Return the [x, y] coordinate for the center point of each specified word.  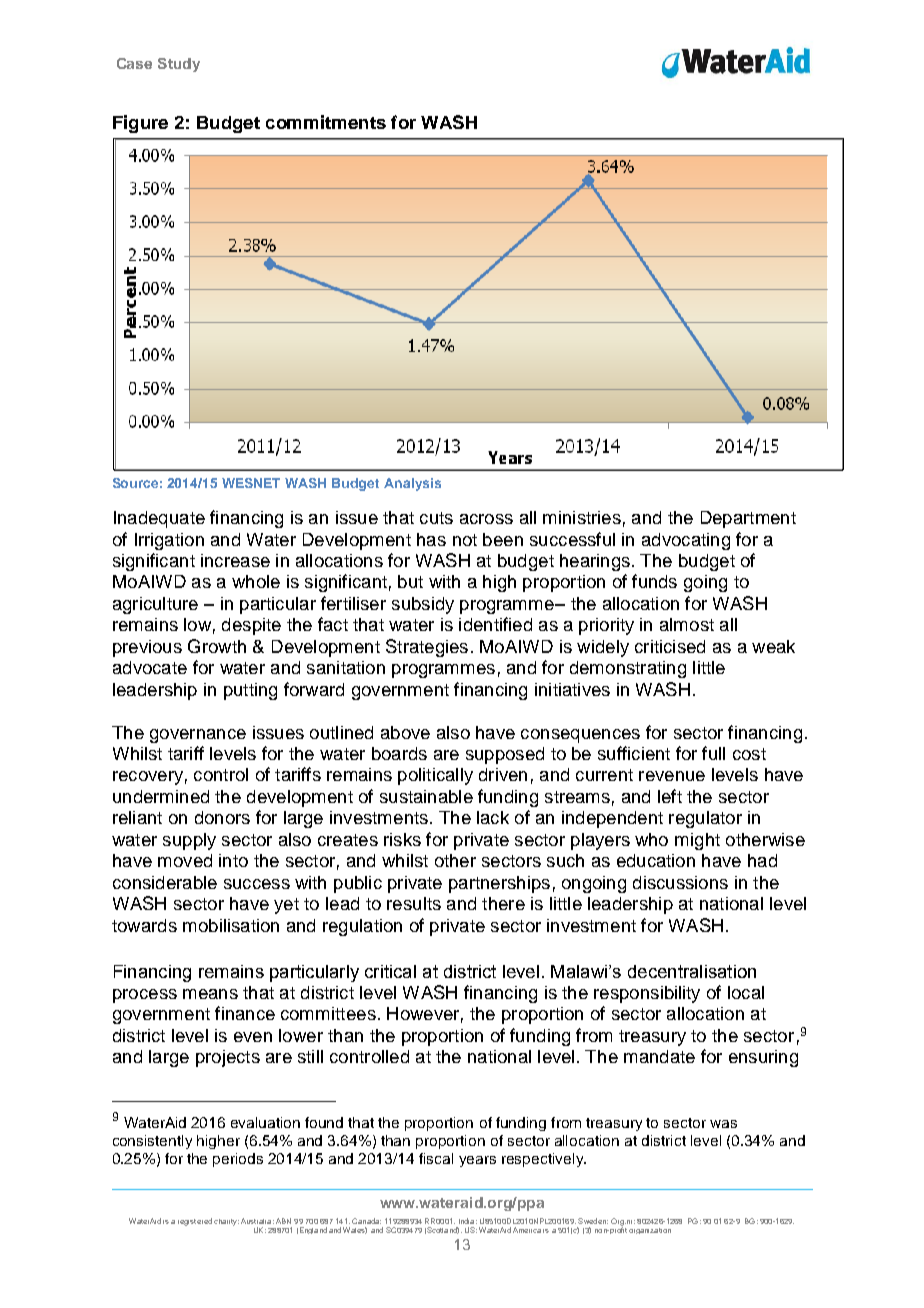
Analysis [412, 484]
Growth [217, 646]
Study [179, 65]
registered [195, 1222]
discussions [680, 882]
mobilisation [231, 925]
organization [650, 1231]
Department [748, 519]
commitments [326, 122]
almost [687, 624]
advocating [686, 541]
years [477, 1161]
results [414, 903]
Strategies [427, 648]
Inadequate [159, 519]
